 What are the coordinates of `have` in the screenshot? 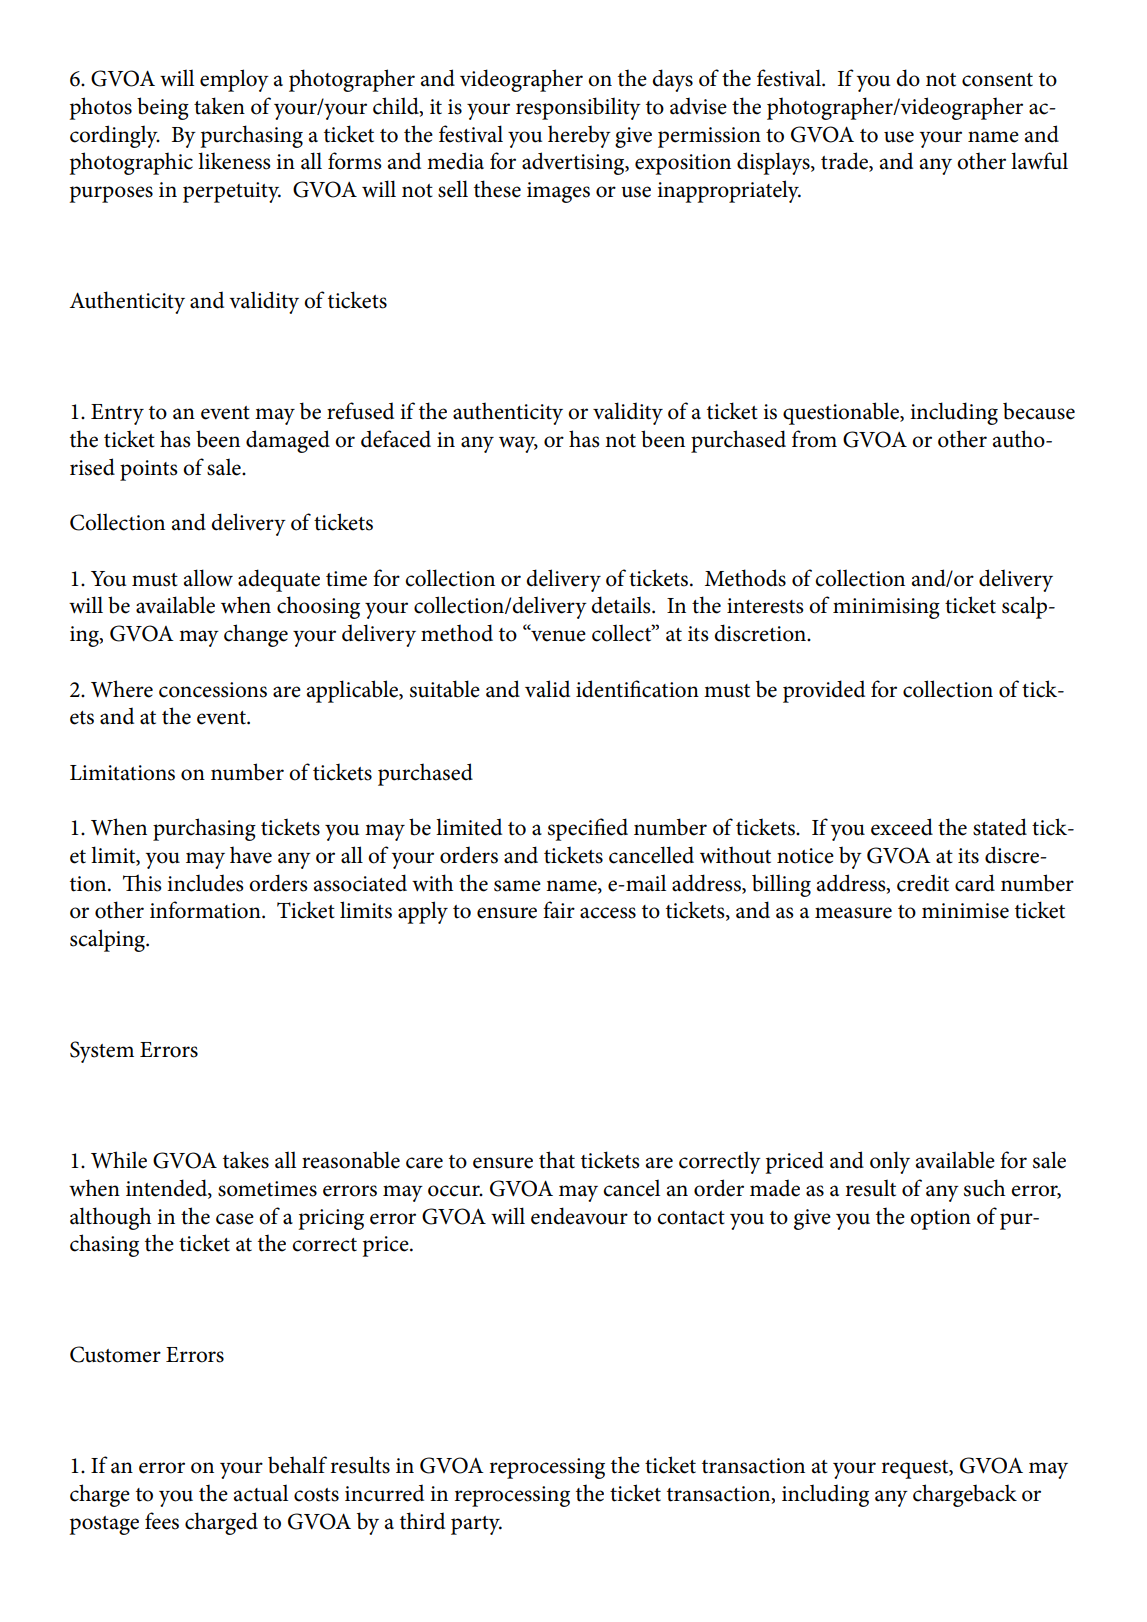 It's located at (251, 855).
